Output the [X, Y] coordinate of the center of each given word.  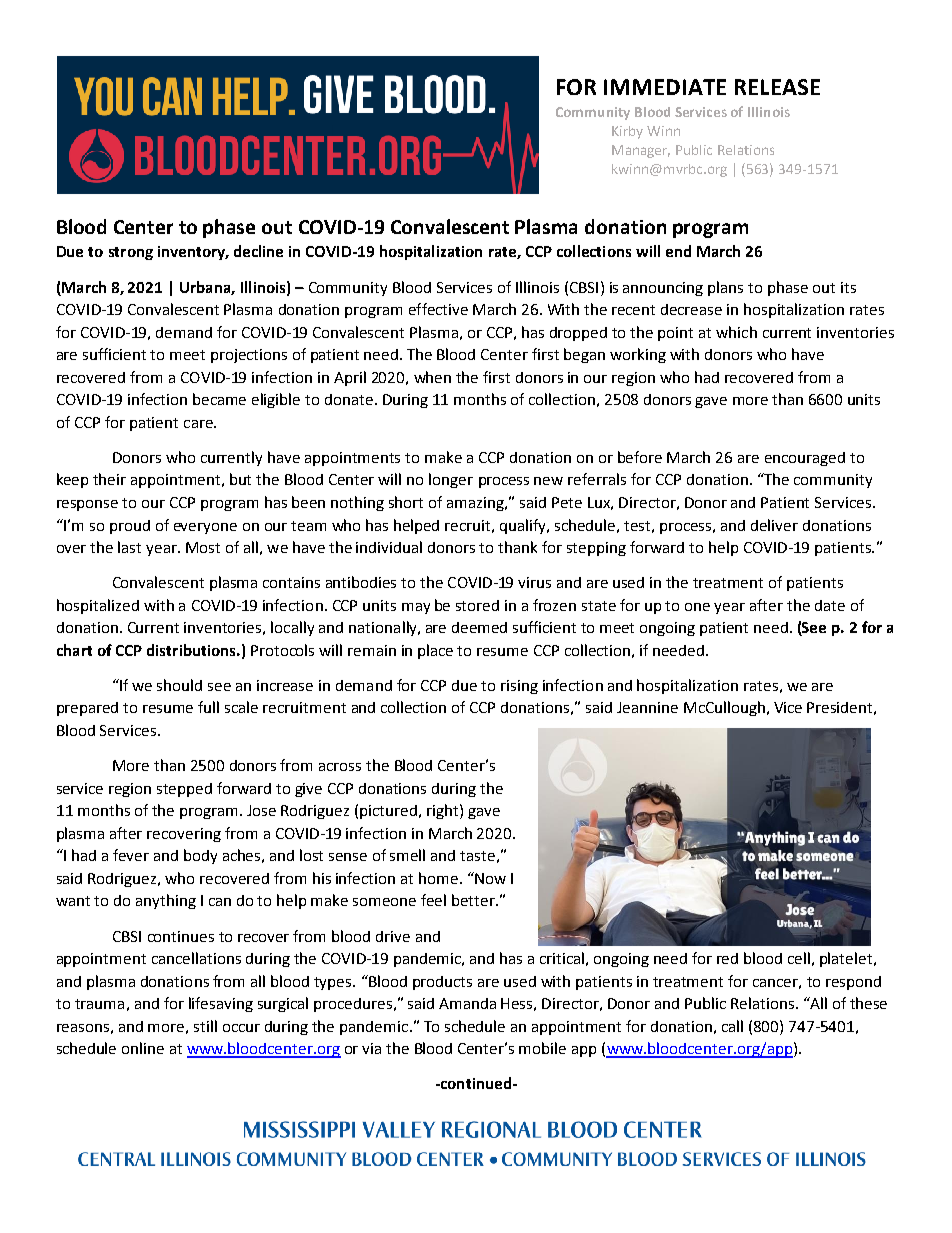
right [444, 811]
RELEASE [777, 87]
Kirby [627, 132]
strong [131, 253]
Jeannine [647, 707]
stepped [184, 790]
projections [249, 356]
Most [203, 547]
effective [438, 309]
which [736, 332]
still [205, 1026]
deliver [774, 525]
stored [477, 605]
